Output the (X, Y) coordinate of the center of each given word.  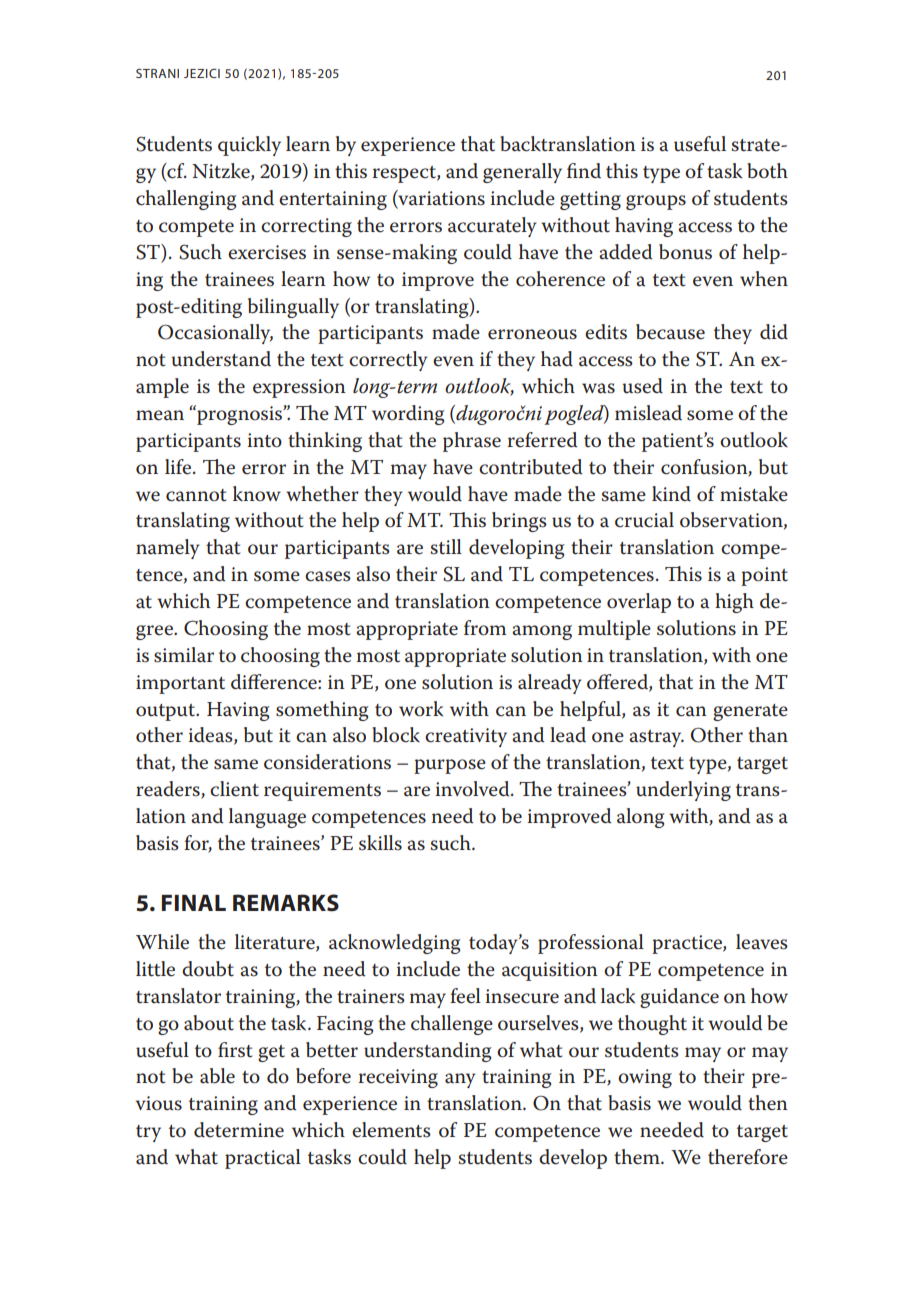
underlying (683, 791)
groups (656, 202)
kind (671, 494)
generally (522, 173)
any (460, 1080)
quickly (249, 146)
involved (473, 789)
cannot (196, 495)
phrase (472, 442)
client (234, 789)
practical (263, 1159)
